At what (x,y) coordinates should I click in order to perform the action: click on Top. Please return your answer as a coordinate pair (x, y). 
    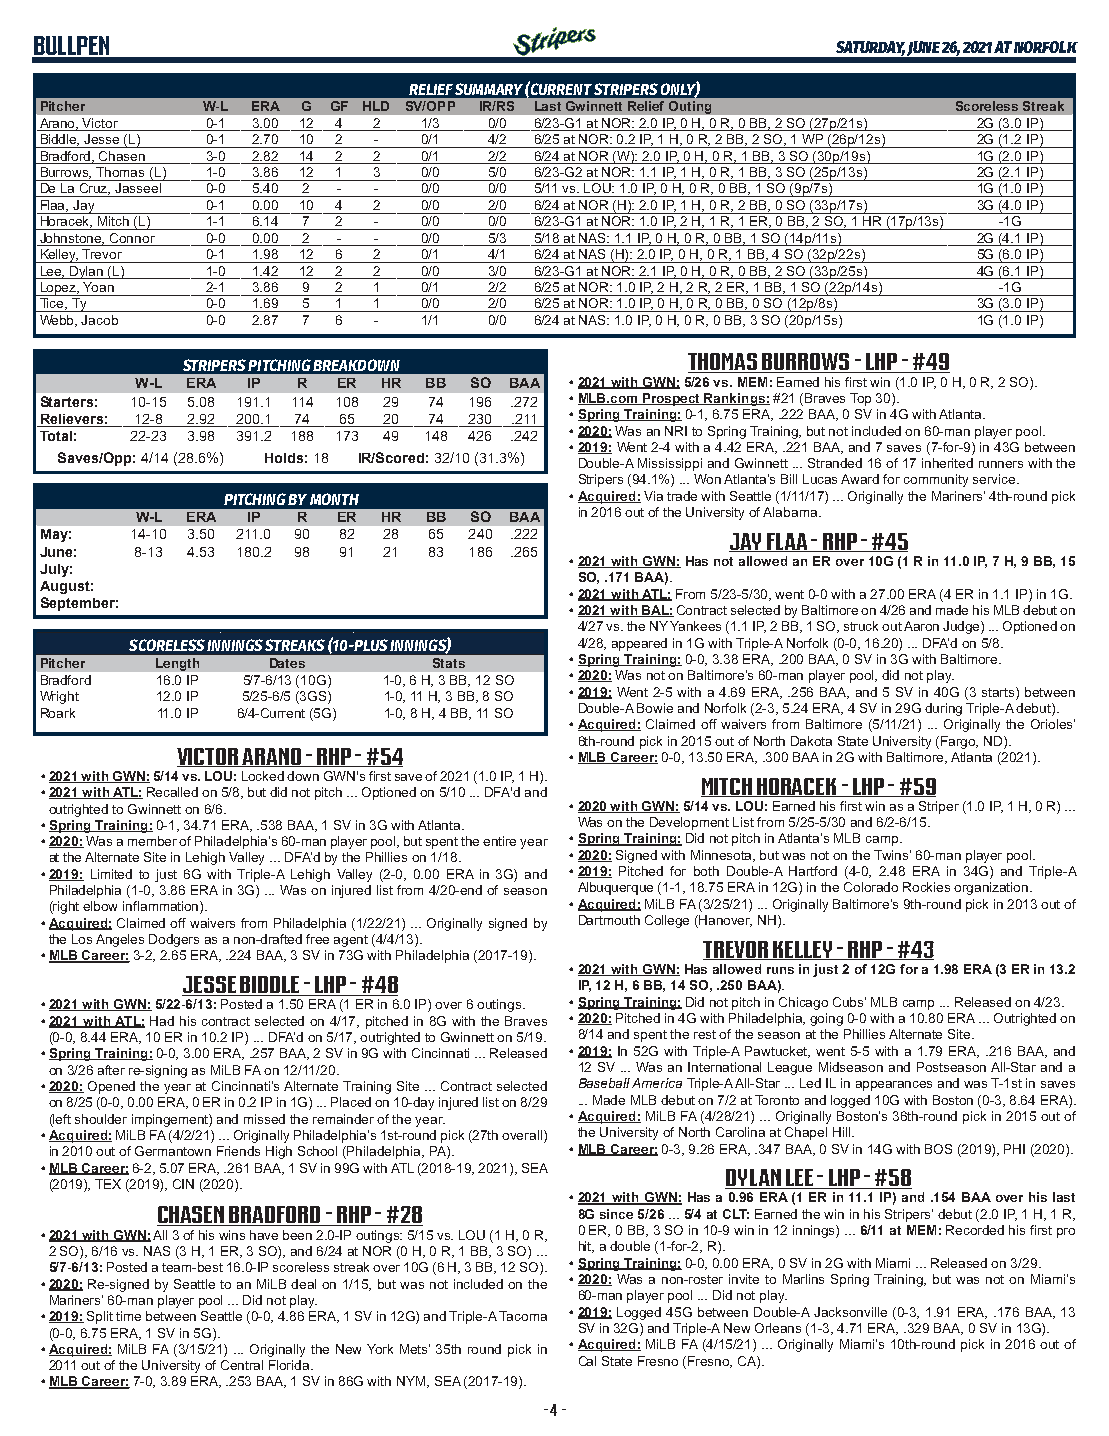
    Looking at the image, I should click on (860, 399).
